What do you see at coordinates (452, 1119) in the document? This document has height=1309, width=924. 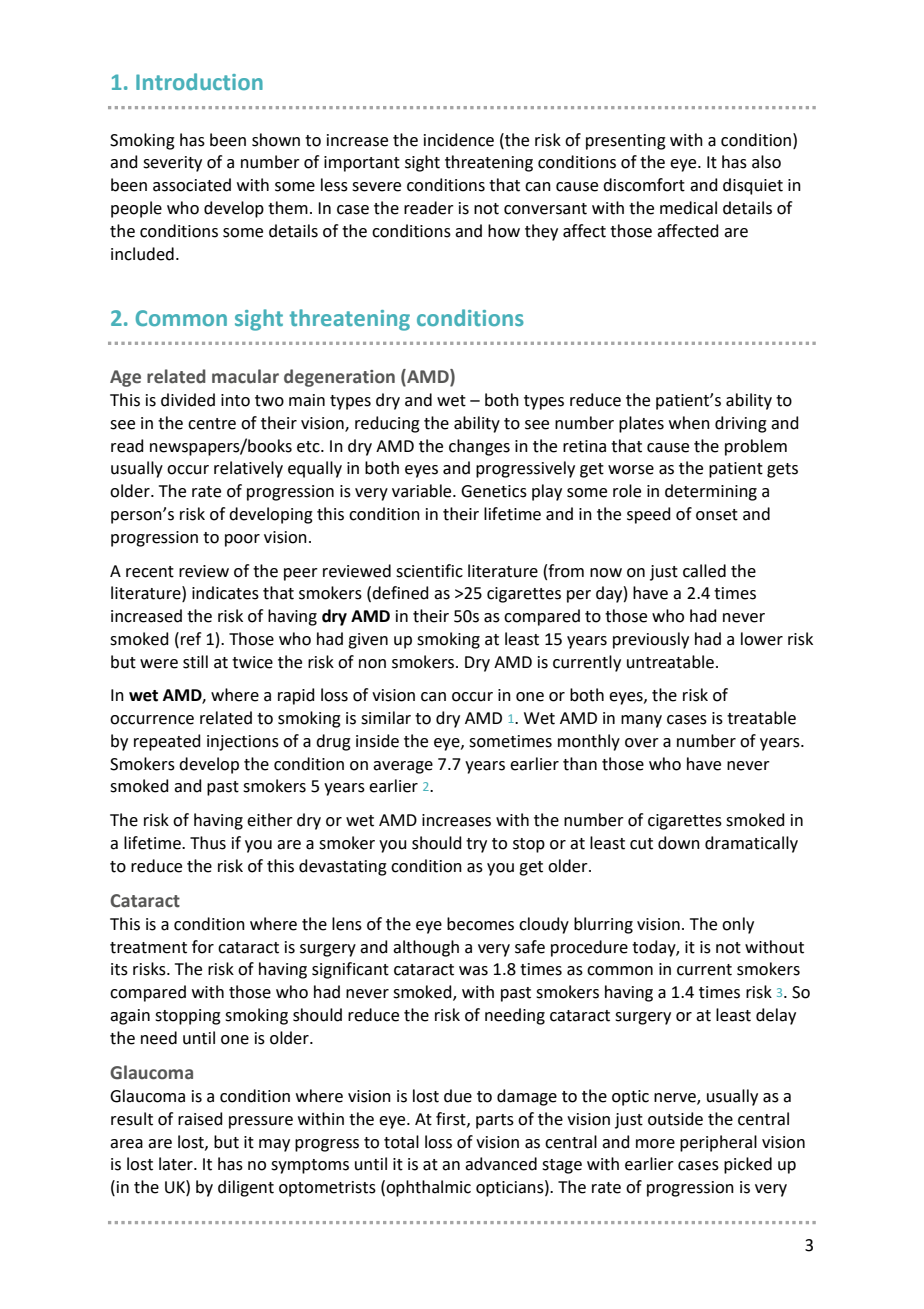 I see `first` at bounding box center [452, 1119].
